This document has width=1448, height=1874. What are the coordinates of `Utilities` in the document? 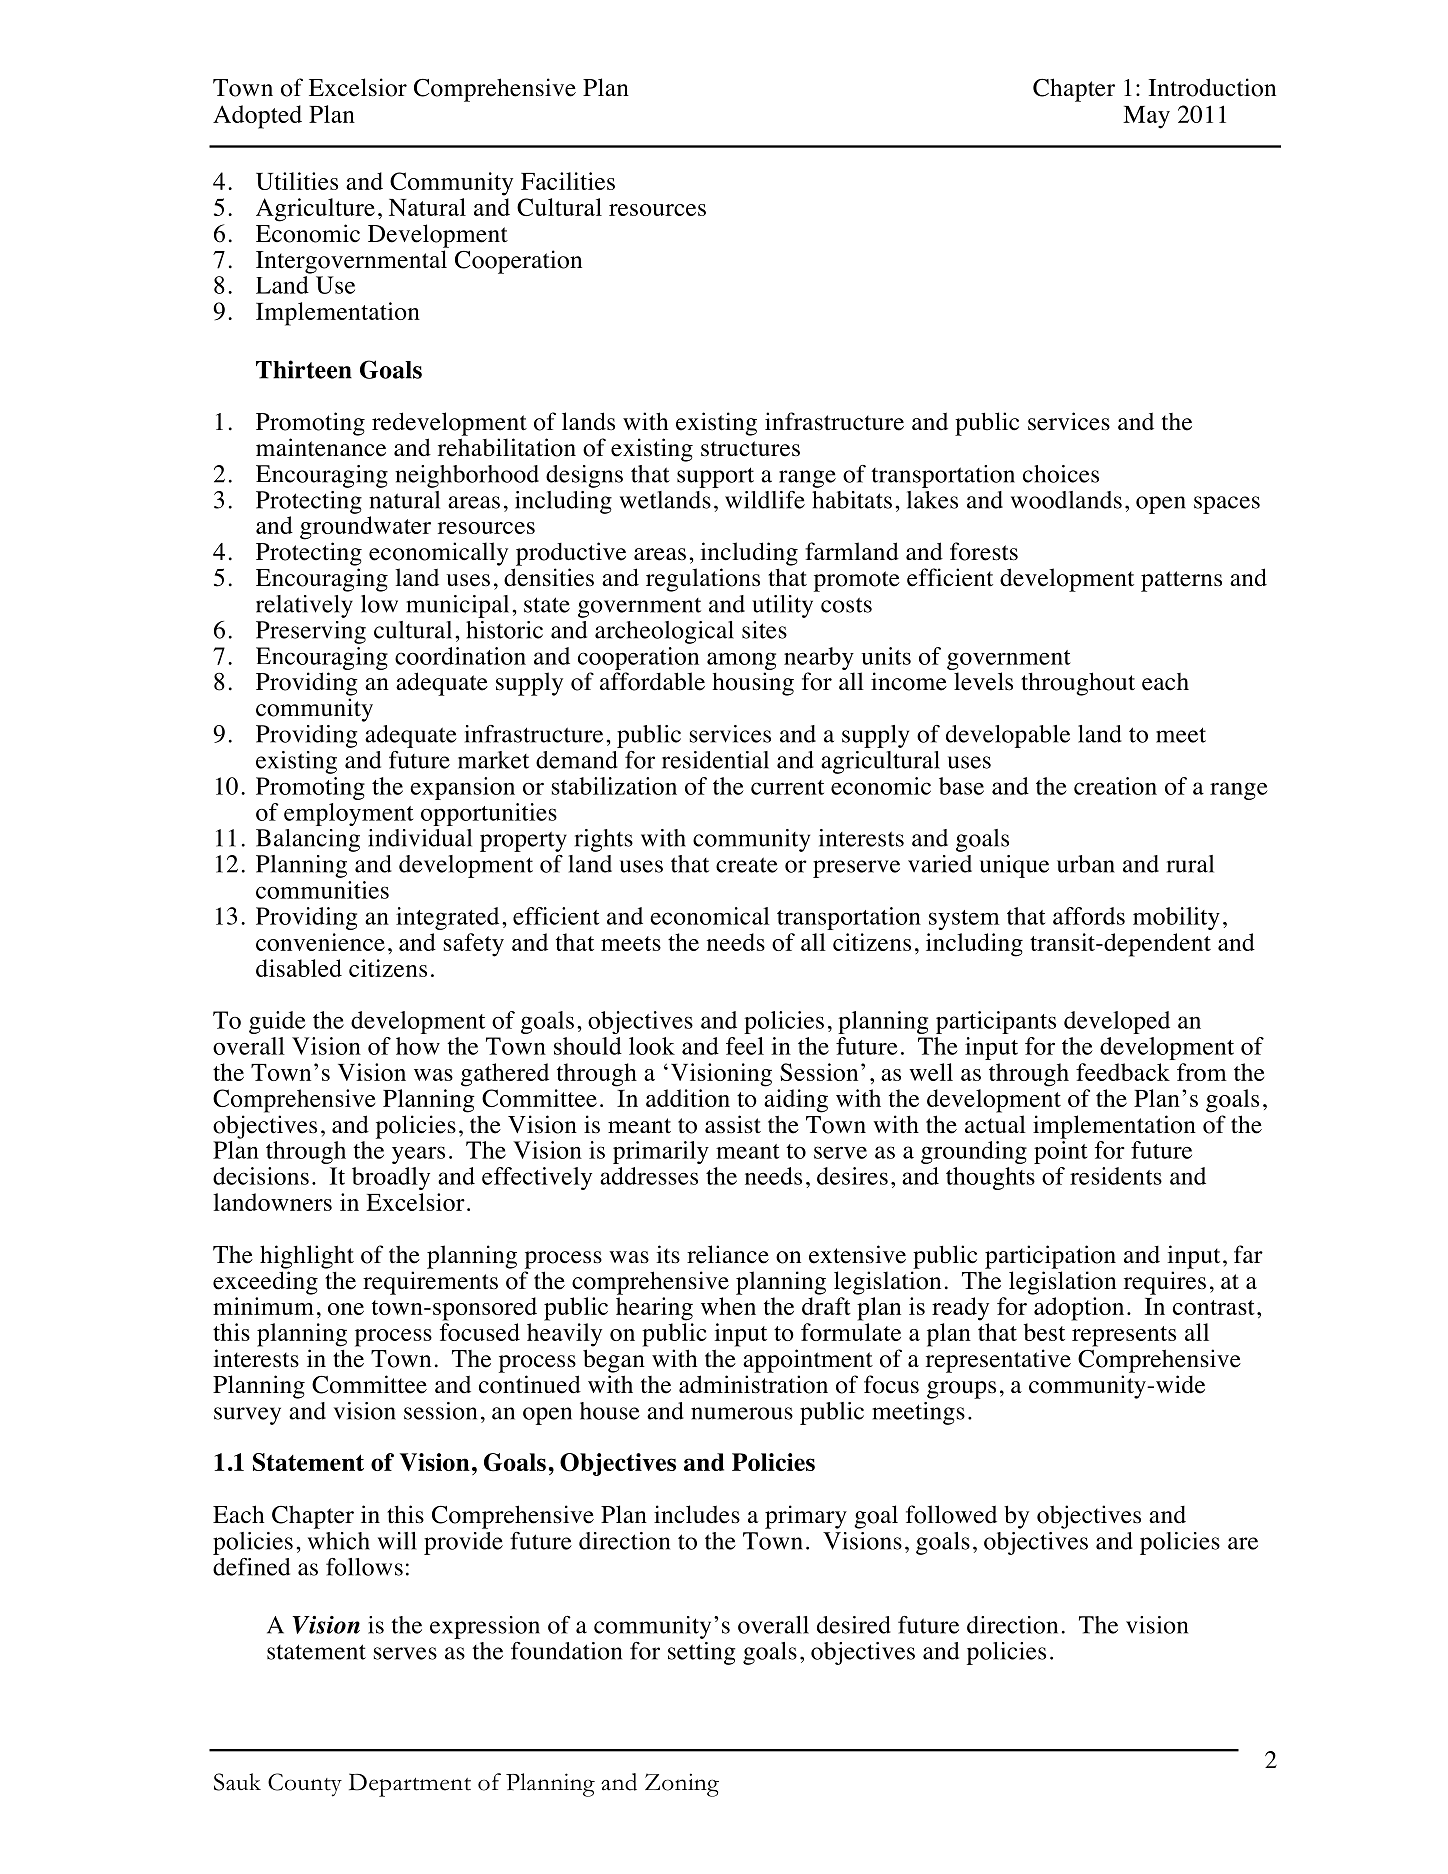 It's located at (297, 181).
